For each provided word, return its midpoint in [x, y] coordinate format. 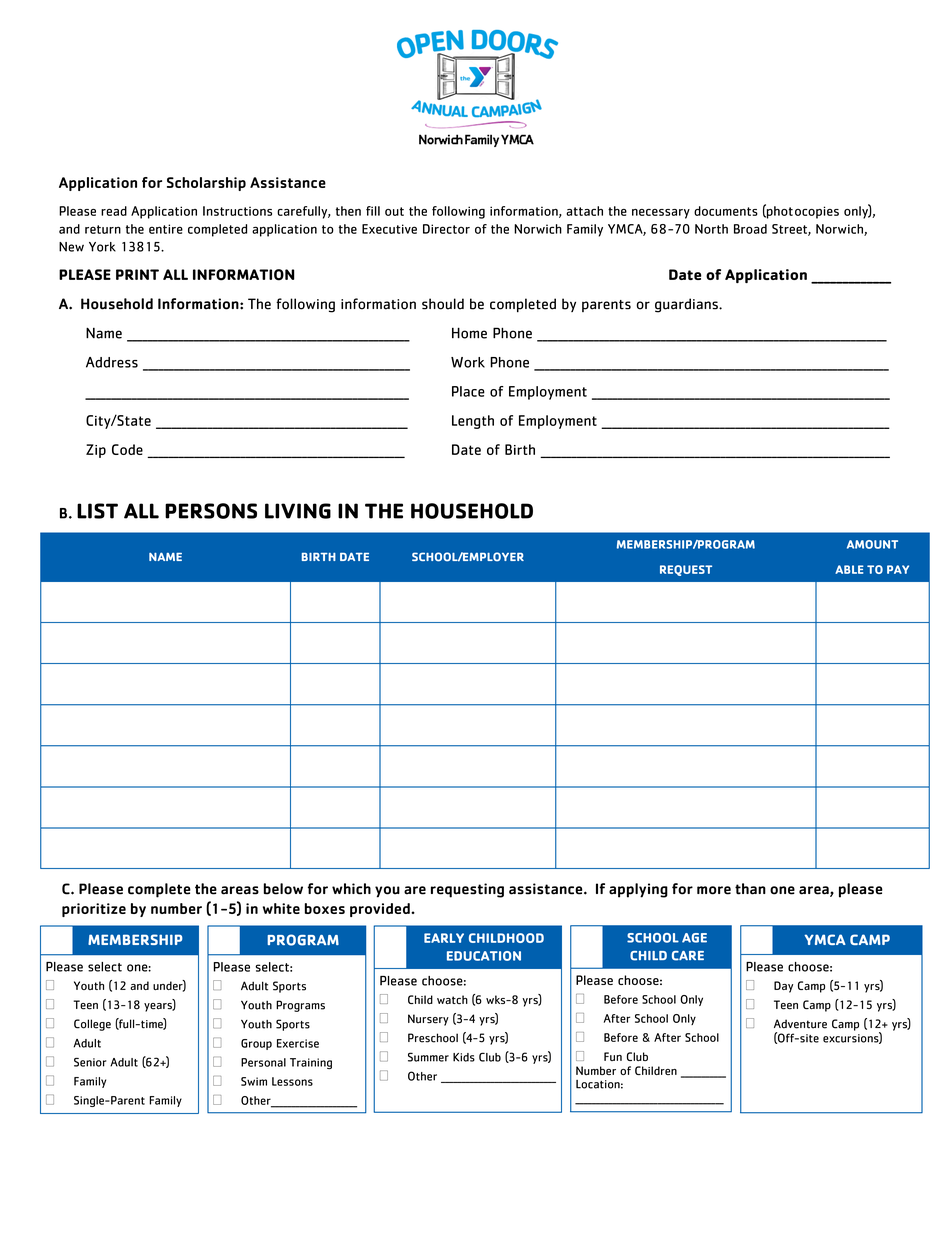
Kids [464, 1057]
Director [446, 229]
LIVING [298, 511]
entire [166, 229]
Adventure [800, 1024]
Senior [90, 1062]
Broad [750, 229]
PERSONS [211, 511]
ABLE [849, 569]
